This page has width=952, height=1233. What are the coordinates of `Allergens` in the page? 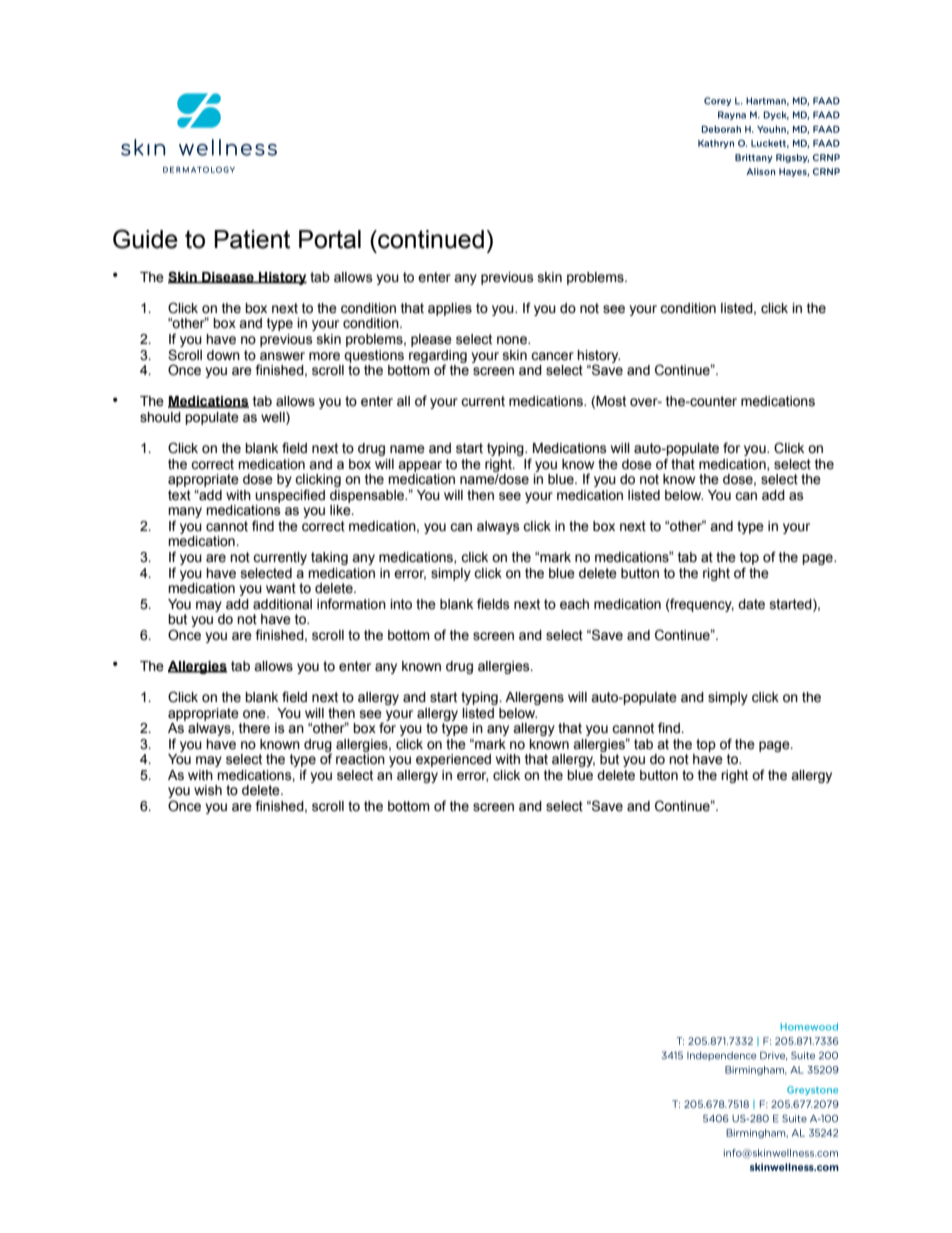 It's located at (534, 698).
